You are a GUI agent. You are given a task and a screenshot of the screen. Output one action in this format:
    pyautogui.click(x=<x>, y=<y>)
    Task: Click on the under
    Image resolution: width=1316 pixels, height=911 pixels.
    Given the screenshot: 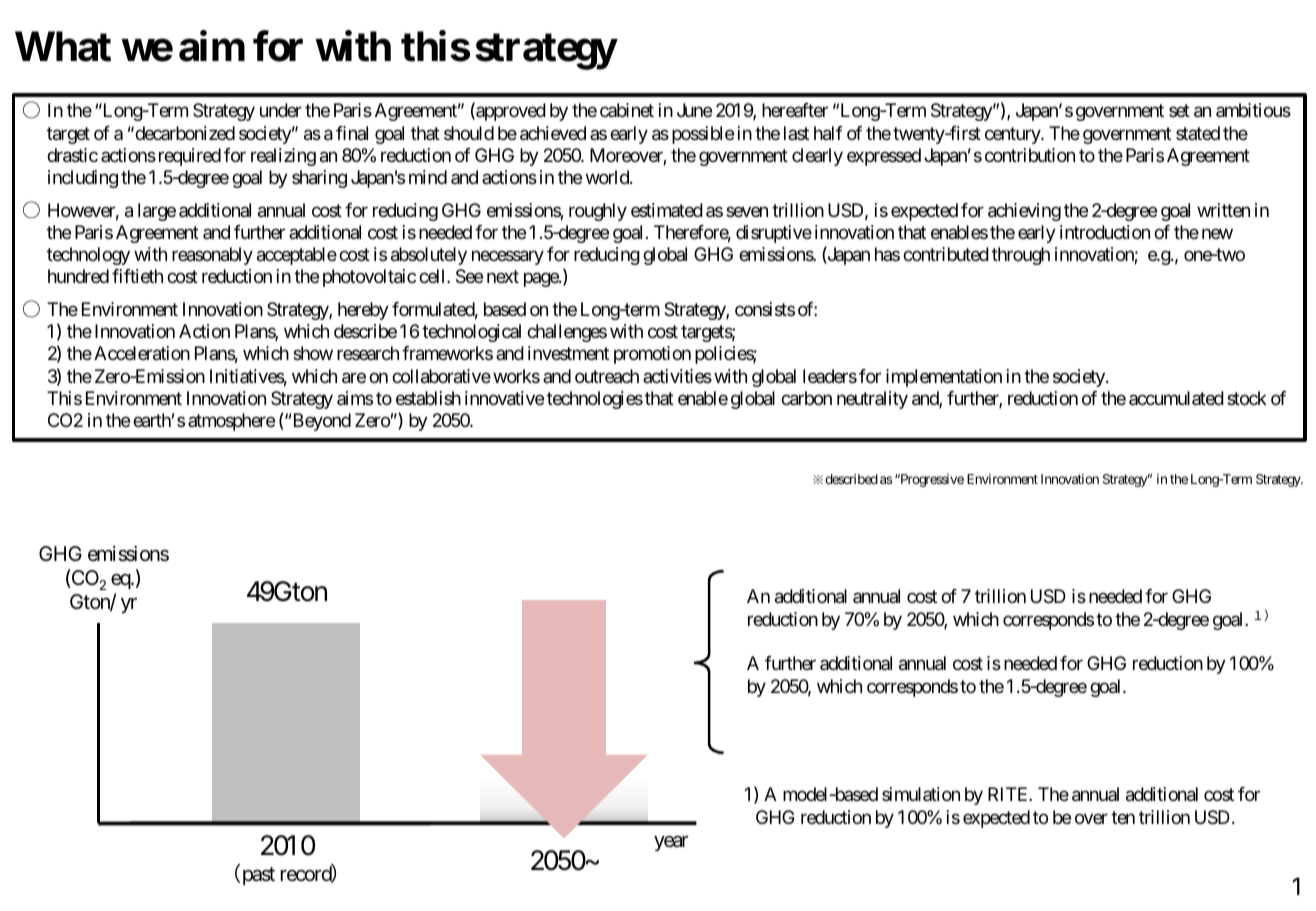 What is the action you would take?
    pyautogui.click(x=281, y=110)
